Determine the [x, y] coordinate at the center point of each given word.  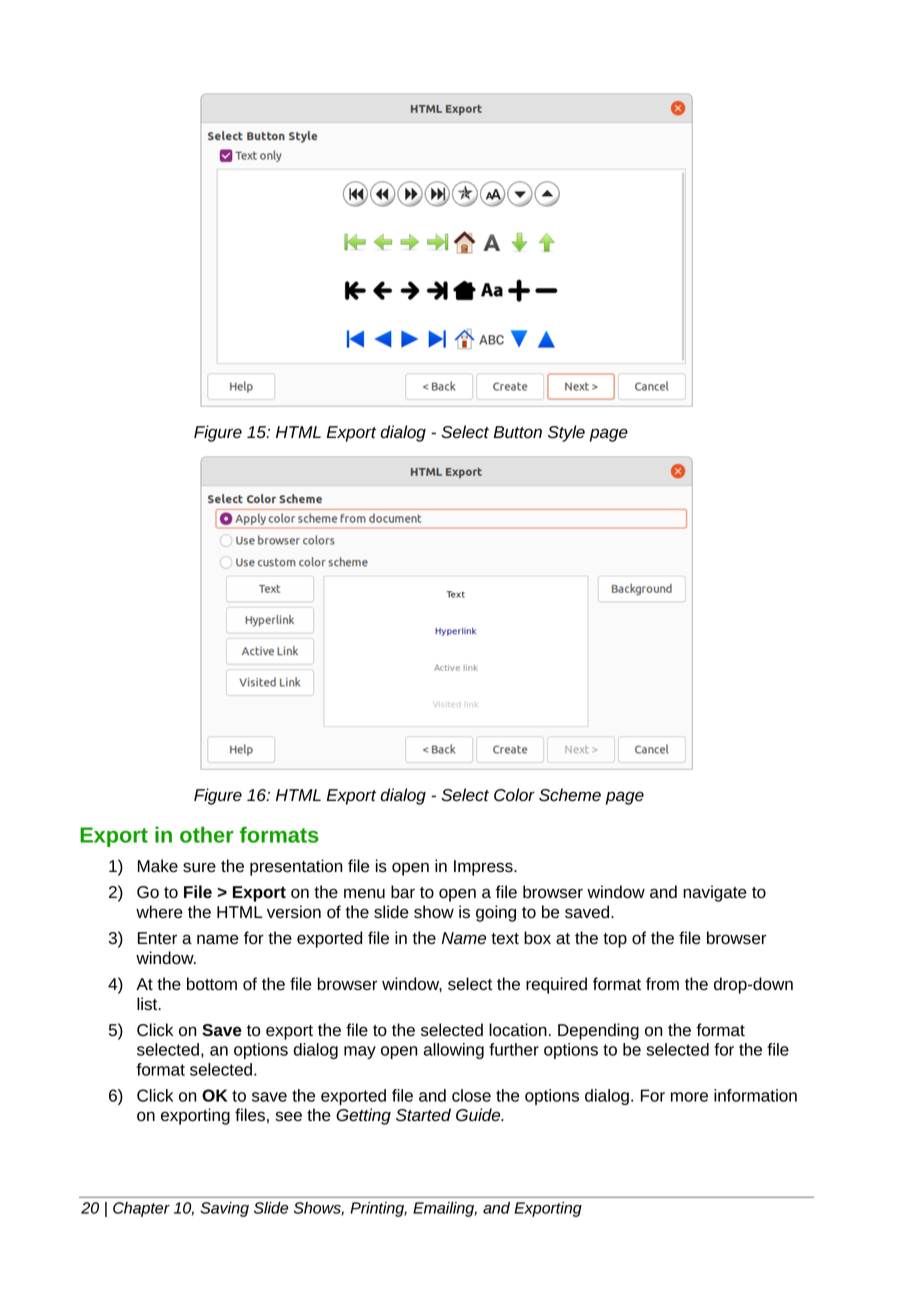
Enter [157, 938]
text [505, 938]
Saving [224, 1209]
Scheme [570, 795]
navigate [715, 893]
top [615, 940]
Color [514, 795]
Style [566, 433]
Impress [484, 868]
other [207, 834]
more [689, 1097]
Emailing [445, 1209]
